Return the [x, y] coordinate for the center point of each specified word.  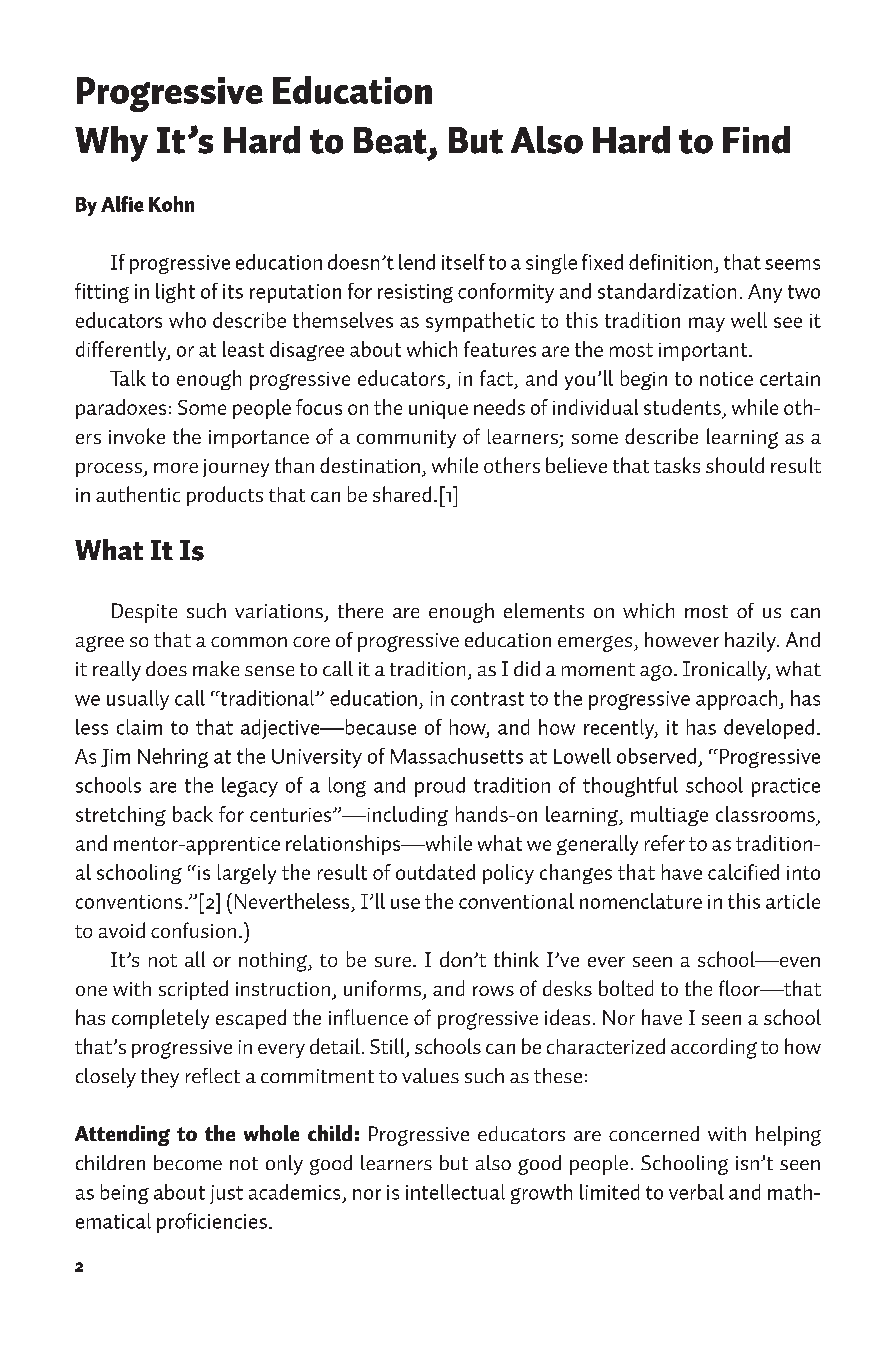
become [188, 1162]
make [216, 668]
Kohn [171, 204]
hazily [752, 642]
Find [756, 140]
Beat [390, 140]
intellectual [455, 1192]
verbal [696, 1192]
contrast [487, 699]
